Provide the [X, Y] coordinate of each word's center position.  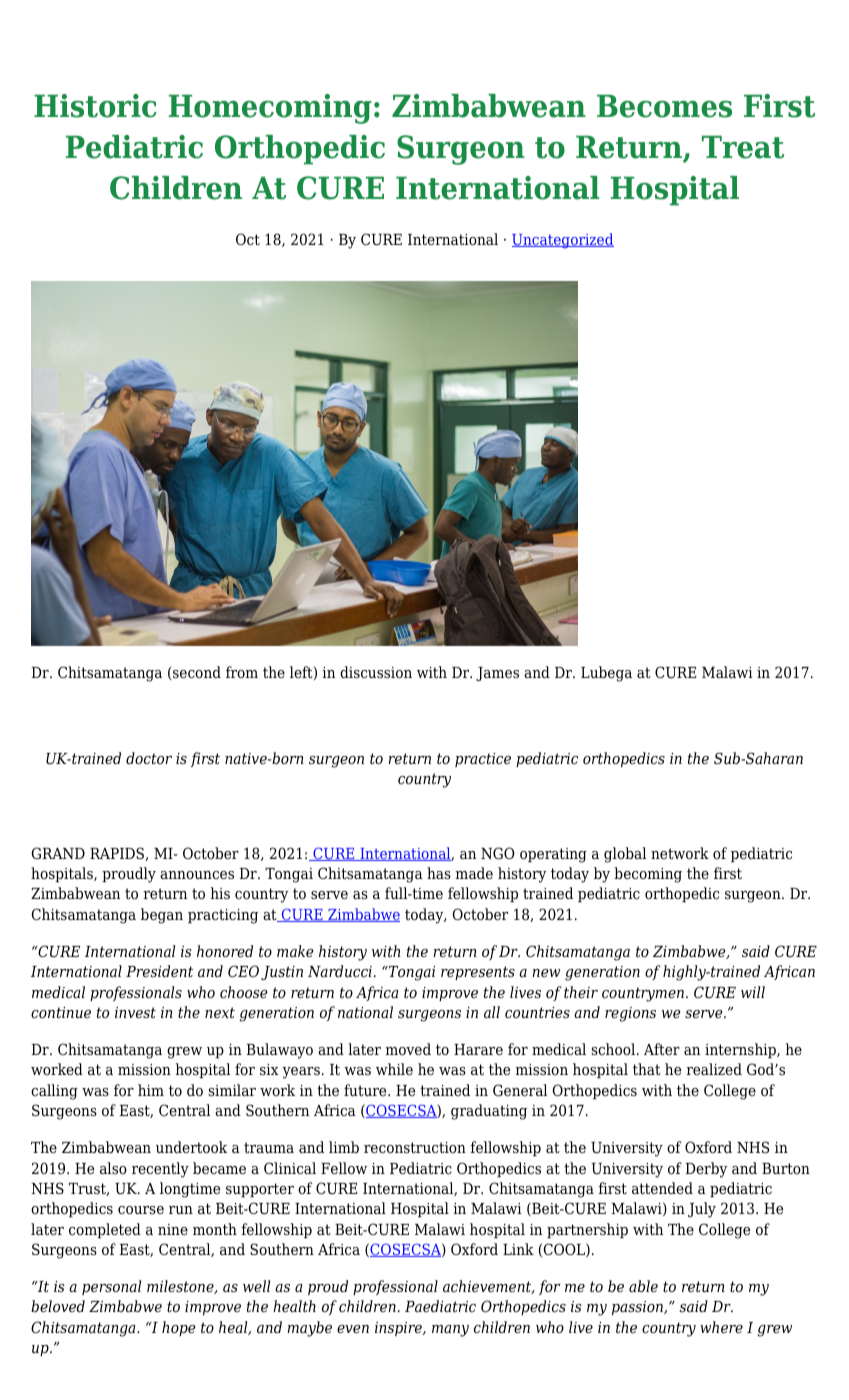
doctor [149, 758]
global [625, 855]
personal [111, 1287]
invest [135, 1013]
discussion [376, 672]
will [753, 992]
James [497, 674]
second [196, 673]
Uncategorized [563, 241]
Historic [95, 106]
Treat [743, 147]
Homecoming [270, 109]
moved [408, 1049]
